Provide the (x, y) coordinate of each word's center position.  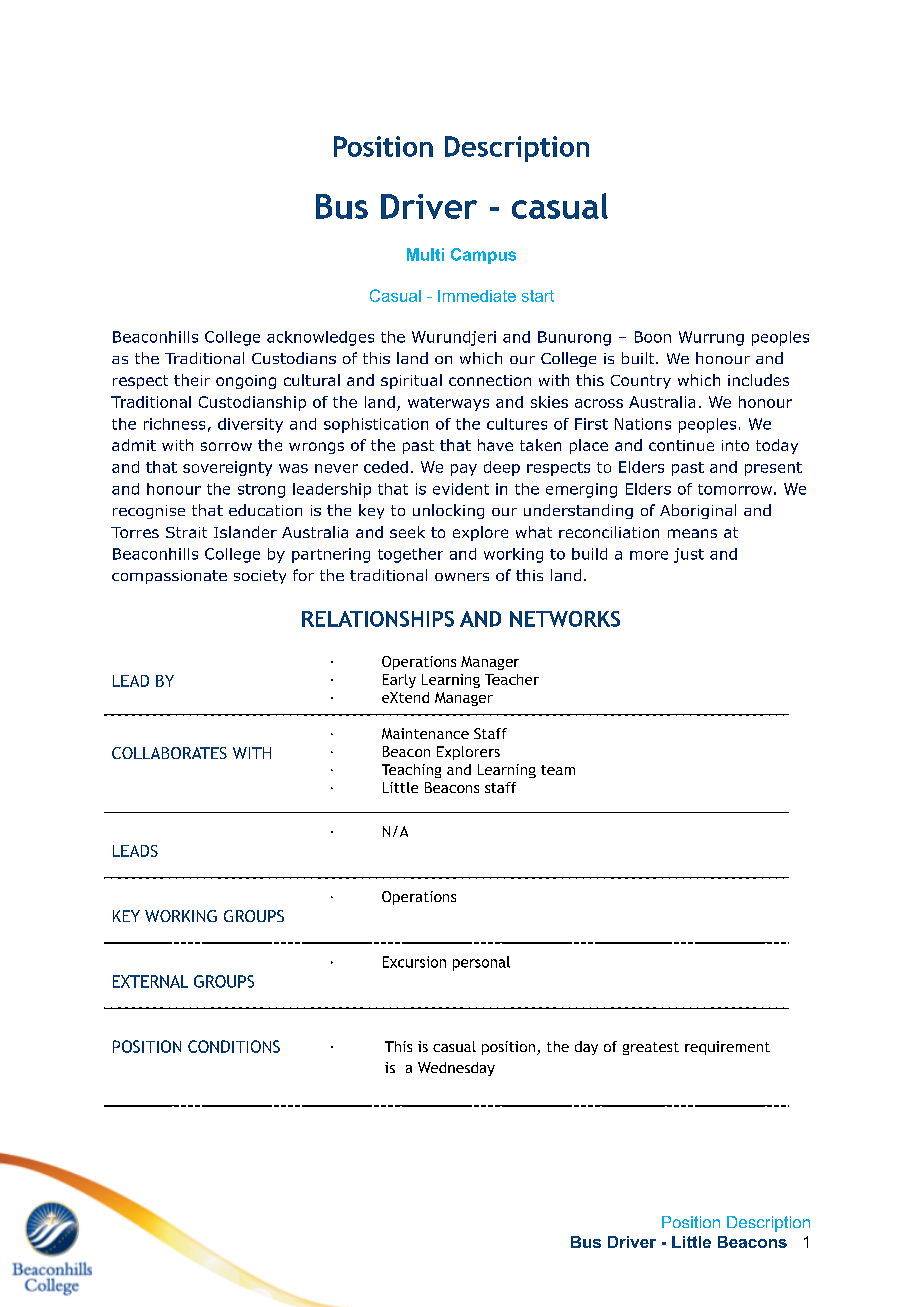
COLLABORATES (169, 753)
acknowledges (320, 338)
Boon (653, 337)
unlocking (448, 511)
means (692, 533)
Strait (186, 532)
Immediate (477, 296)
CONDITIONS (234, 1046)
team (558, 770)
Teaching (411, 771)
